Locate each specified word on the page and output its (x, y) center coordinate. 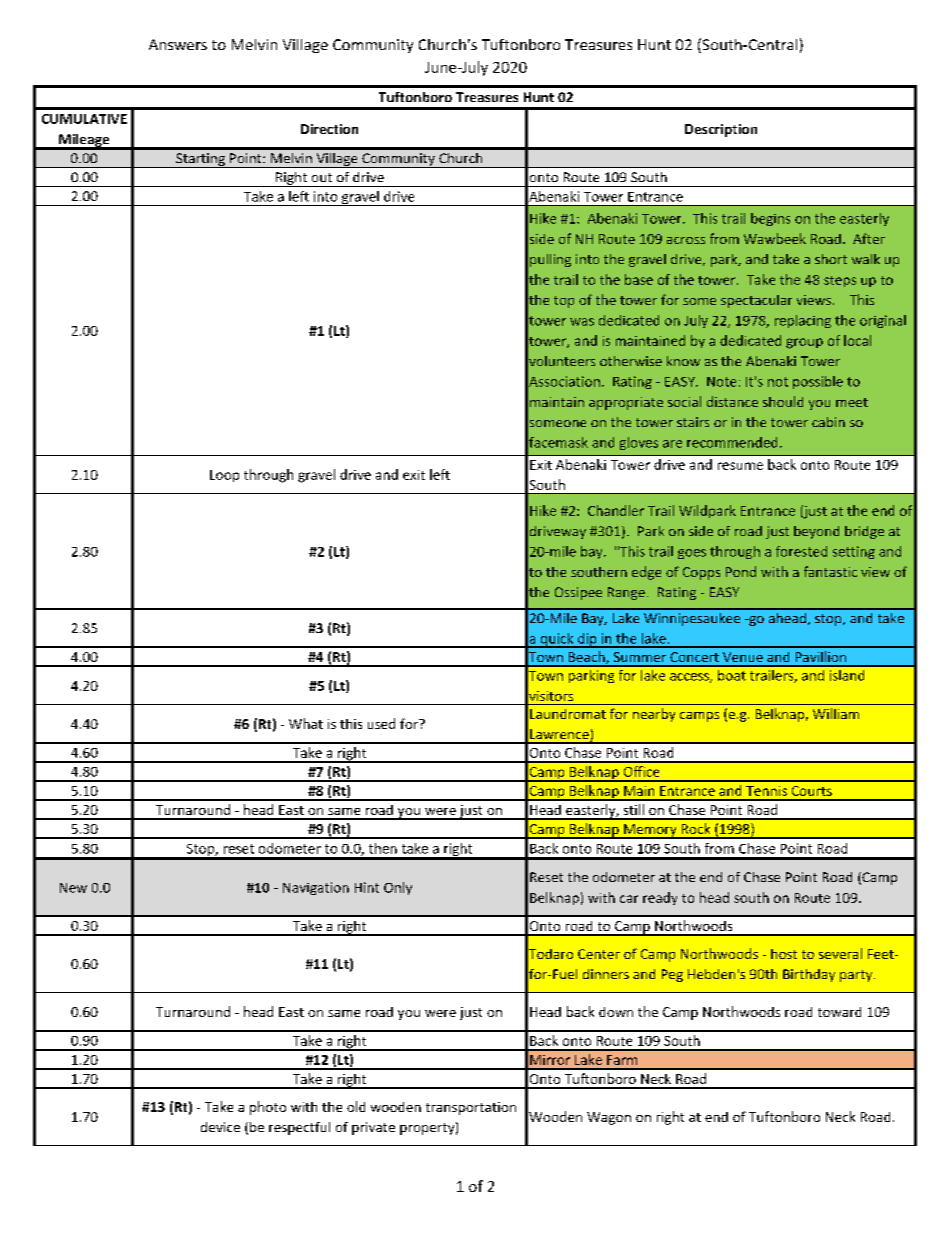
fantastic (830, 571)
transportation (471, 1108)
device (220, 1127)
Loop (224, 476)
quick (557, 640)
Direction (329, 129)
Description (721, 130)
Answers (178, 44)
